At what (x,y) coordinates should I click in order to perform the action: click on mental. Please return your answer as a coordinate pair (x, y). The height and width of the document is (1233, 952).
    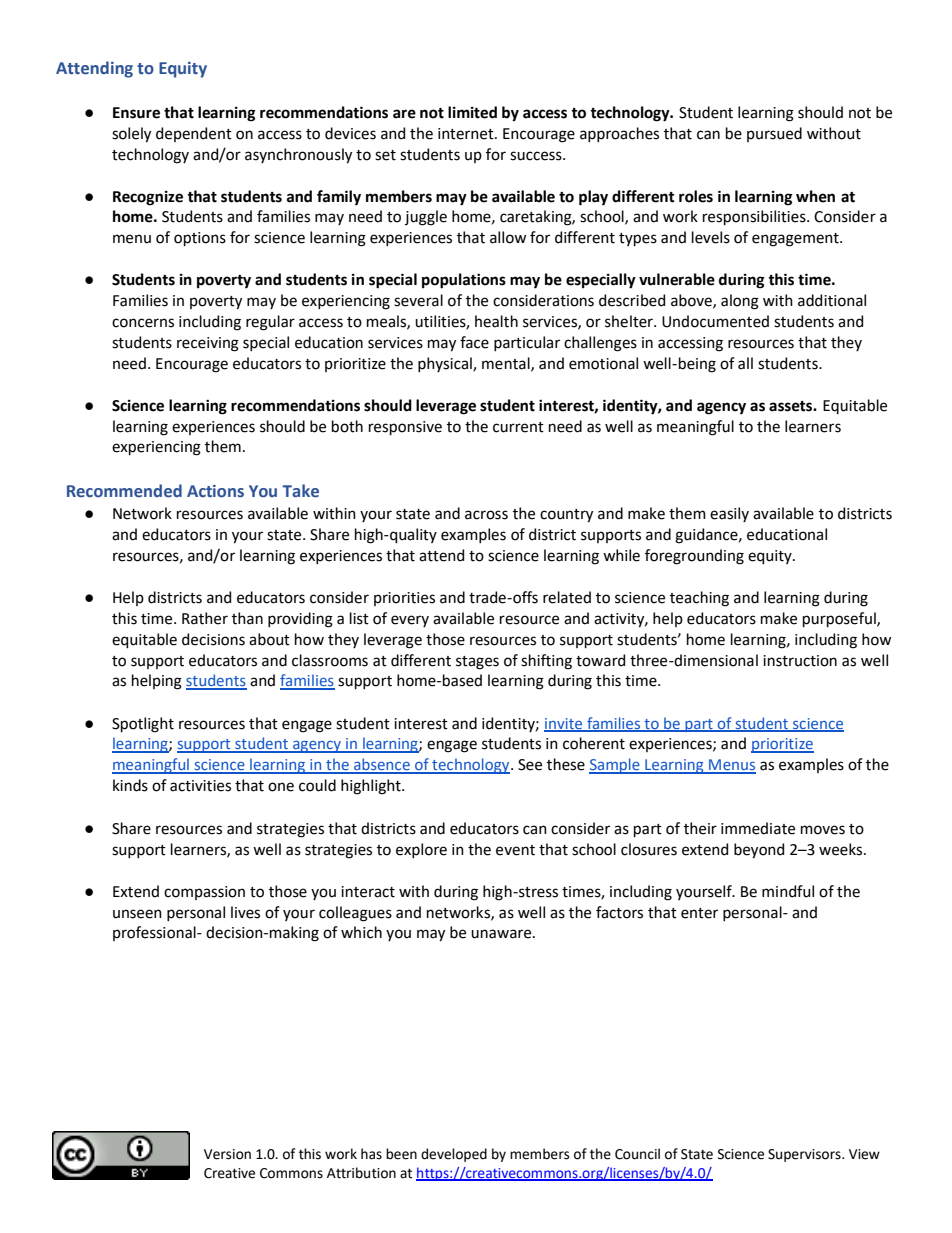
    Looking at the image, I should click on (507, 364).
